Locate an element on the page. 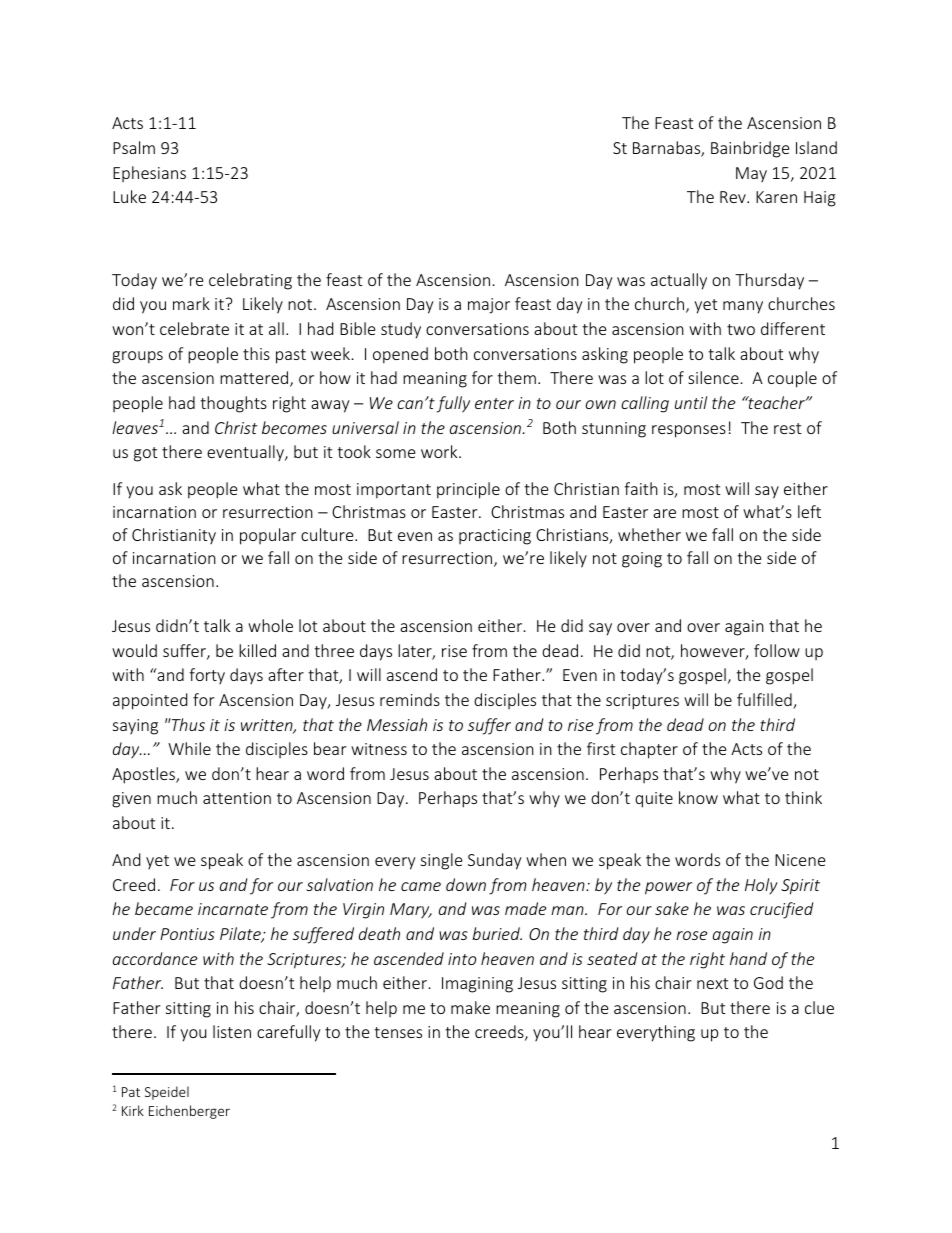 This page has height=1233, width=952. witness is located at coordinates (379, 749).
